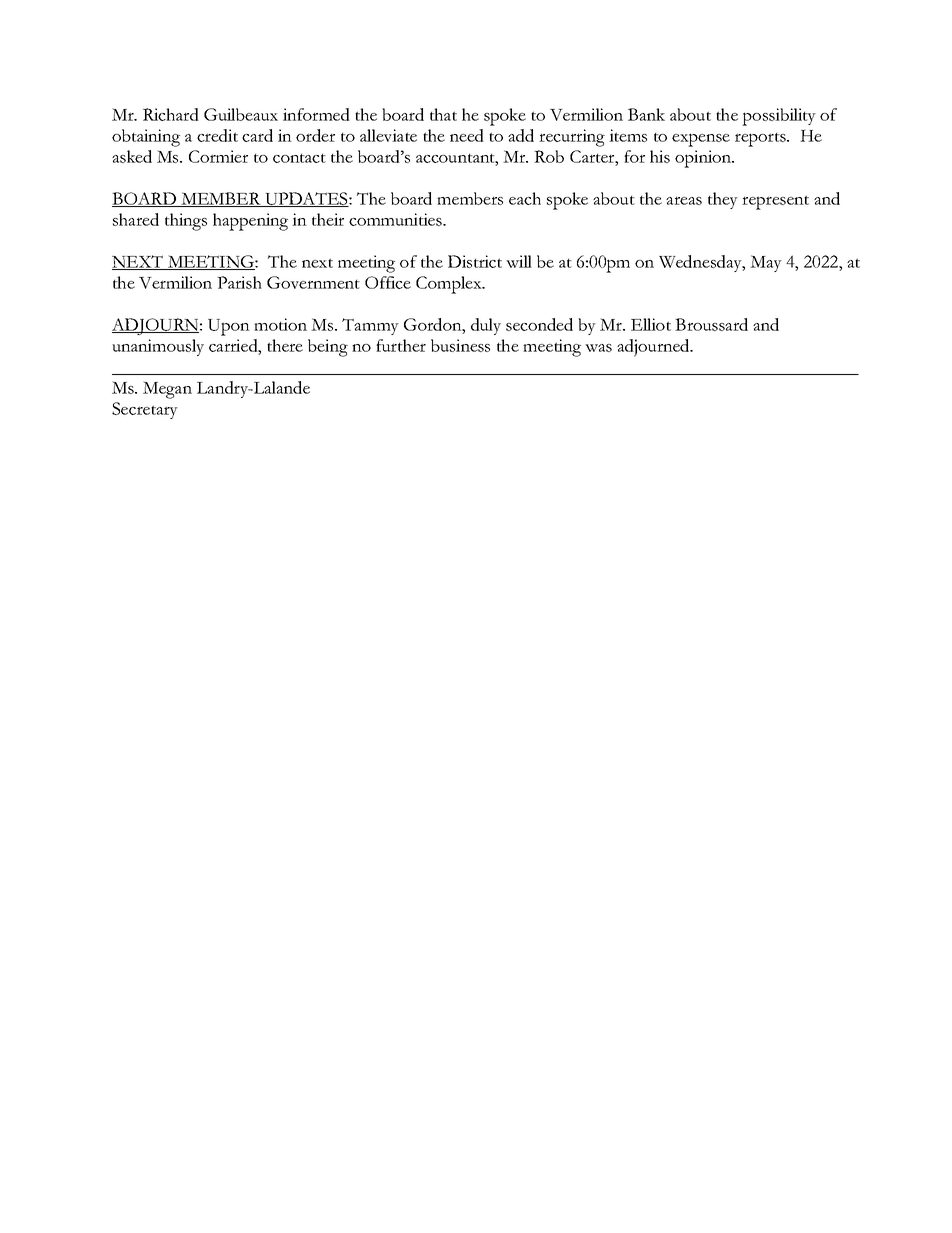  What do you see at coordinates (646, 114) in the screenshot?
I see `Bank` at bounding box center [646, 114].
